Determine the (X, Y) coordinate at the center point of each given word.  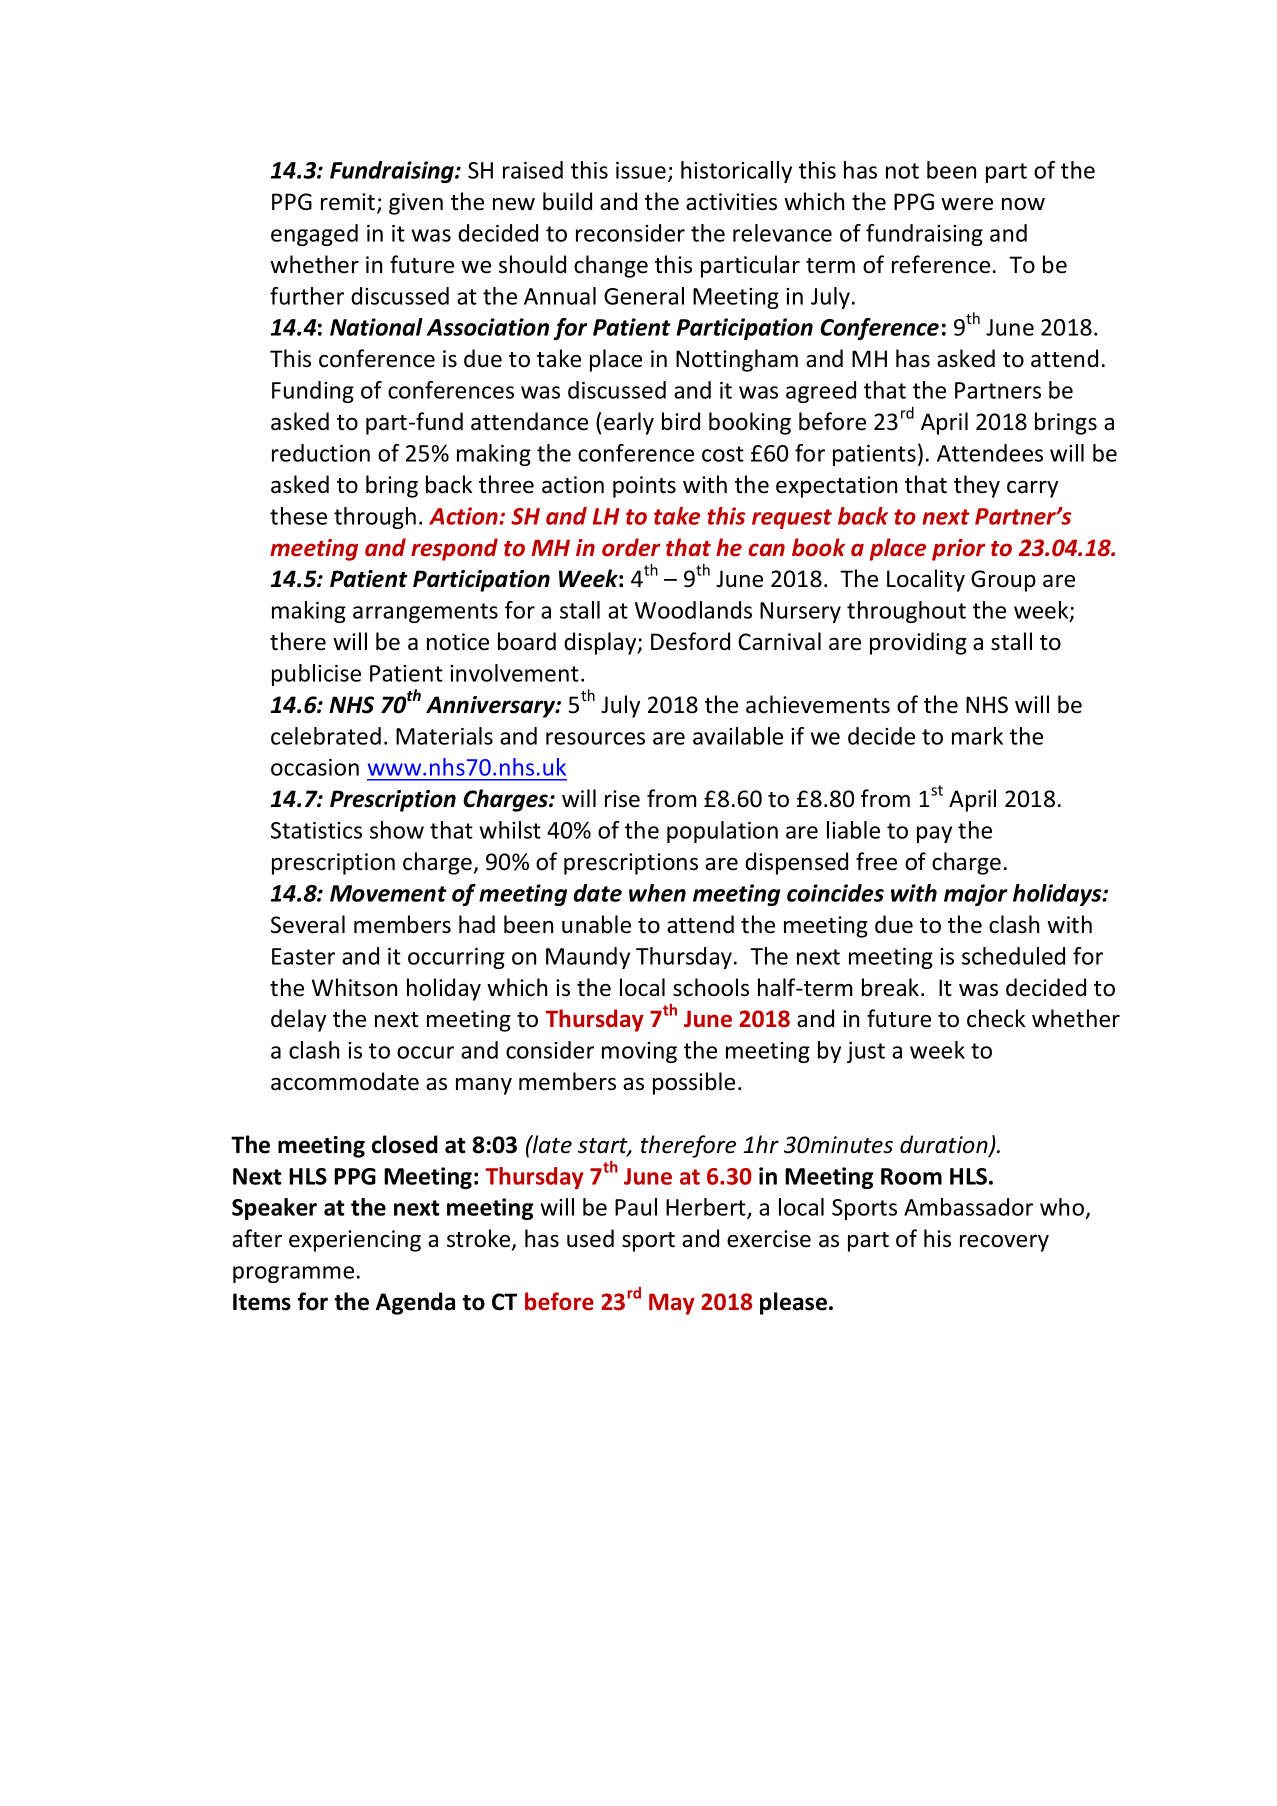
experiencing (355, 1241)
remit (349, 203)
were (967, 204)
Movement (388, 893)
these (298, 516)
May (672, 1304)
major (976, 895)
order (631, 547)
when (657, 893)
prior (959, 550)
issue (641, 170)
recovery (1004, 1243)
